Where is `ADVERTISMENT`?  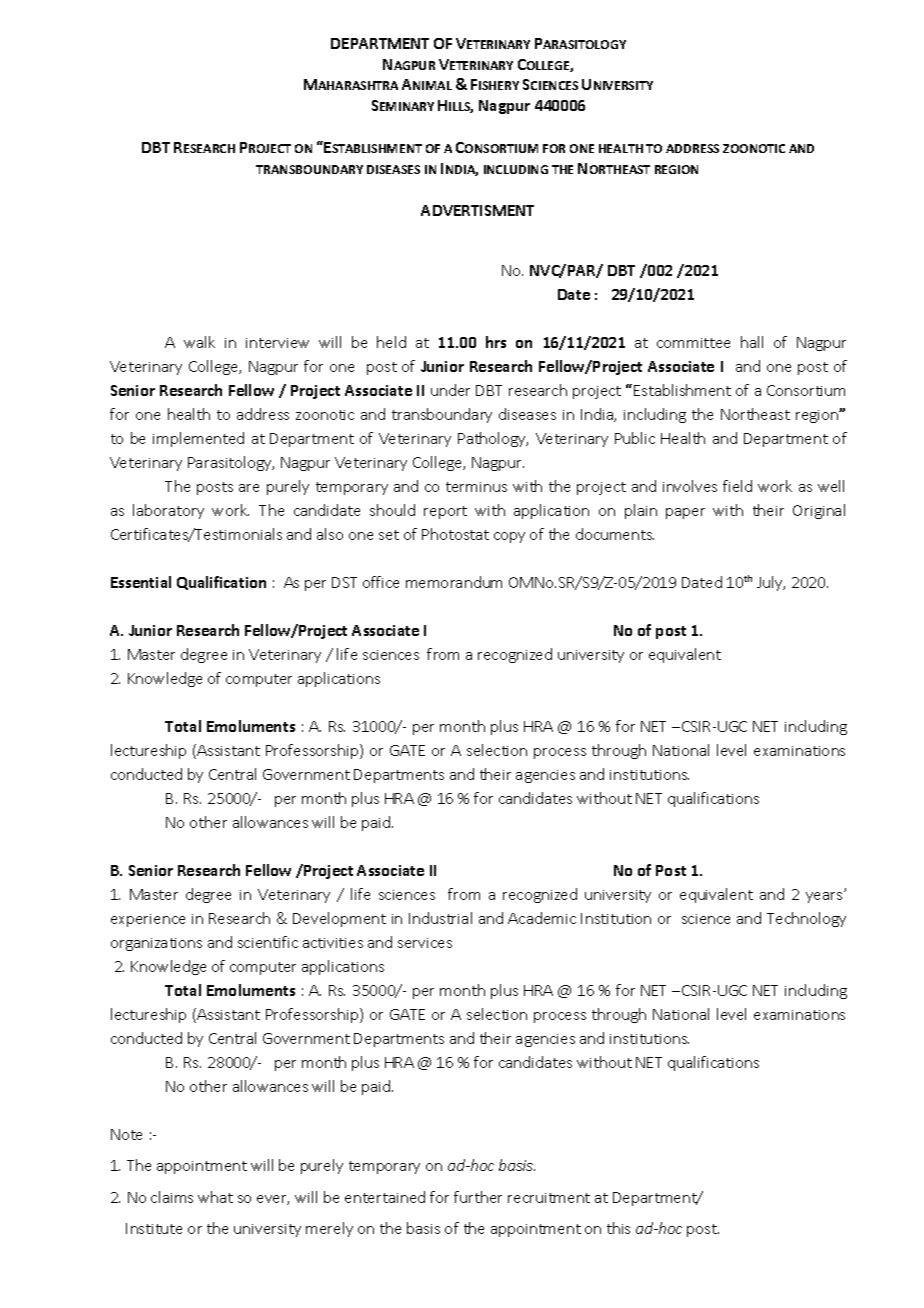
ADVERTISMENT is located at coordinates (477, 210).
